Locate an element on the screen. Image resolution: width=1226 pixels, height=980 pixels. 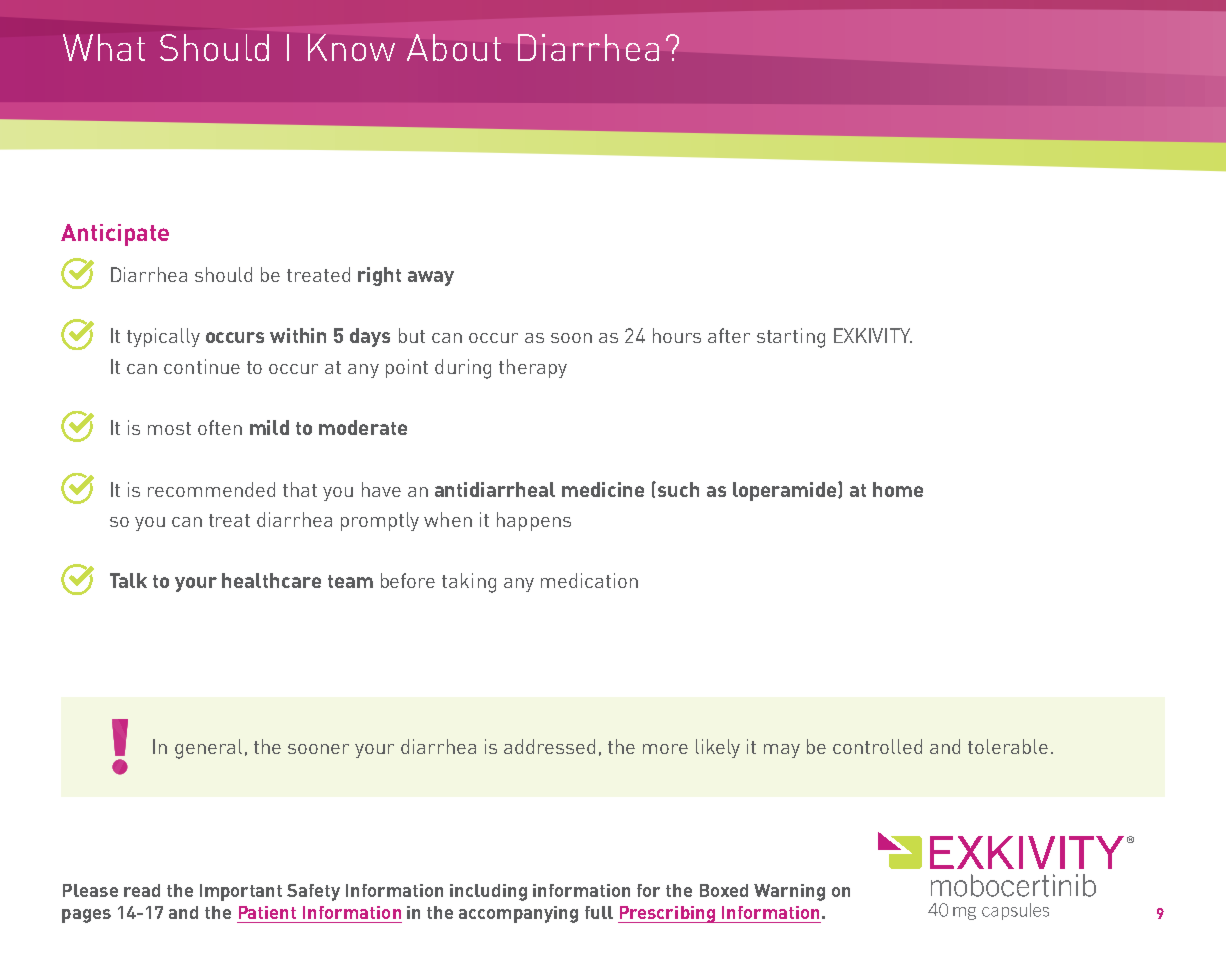
home is located at coordinates (898, 489).
